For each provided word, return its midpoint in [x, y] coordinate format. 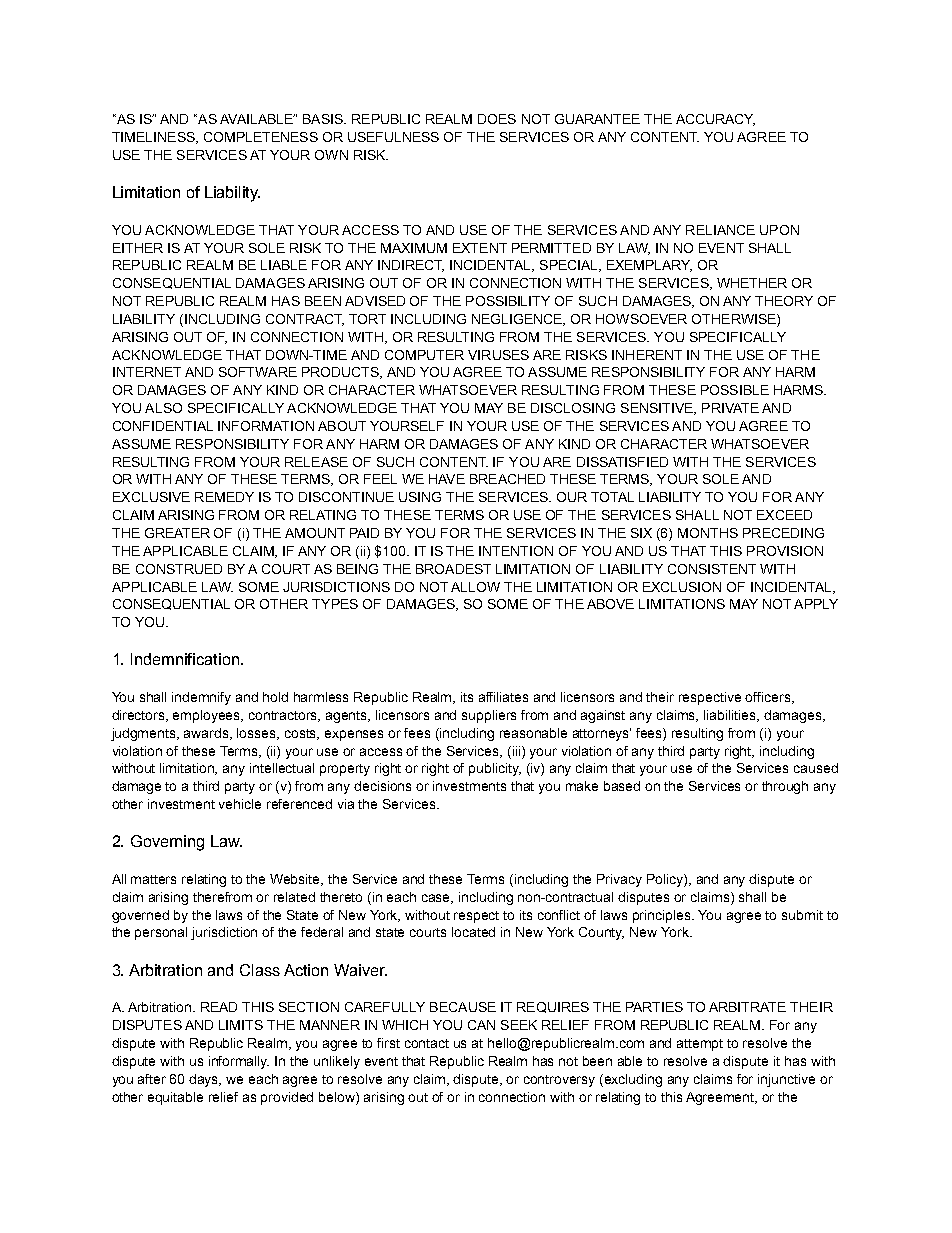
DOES [497, 119]
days [205, 1080]
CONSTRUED [179, 569]
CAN [481, 1025]
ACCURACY [715, 120]
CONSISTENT [712, 569]
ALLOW [475, 587]
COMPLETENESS [261, 137]
